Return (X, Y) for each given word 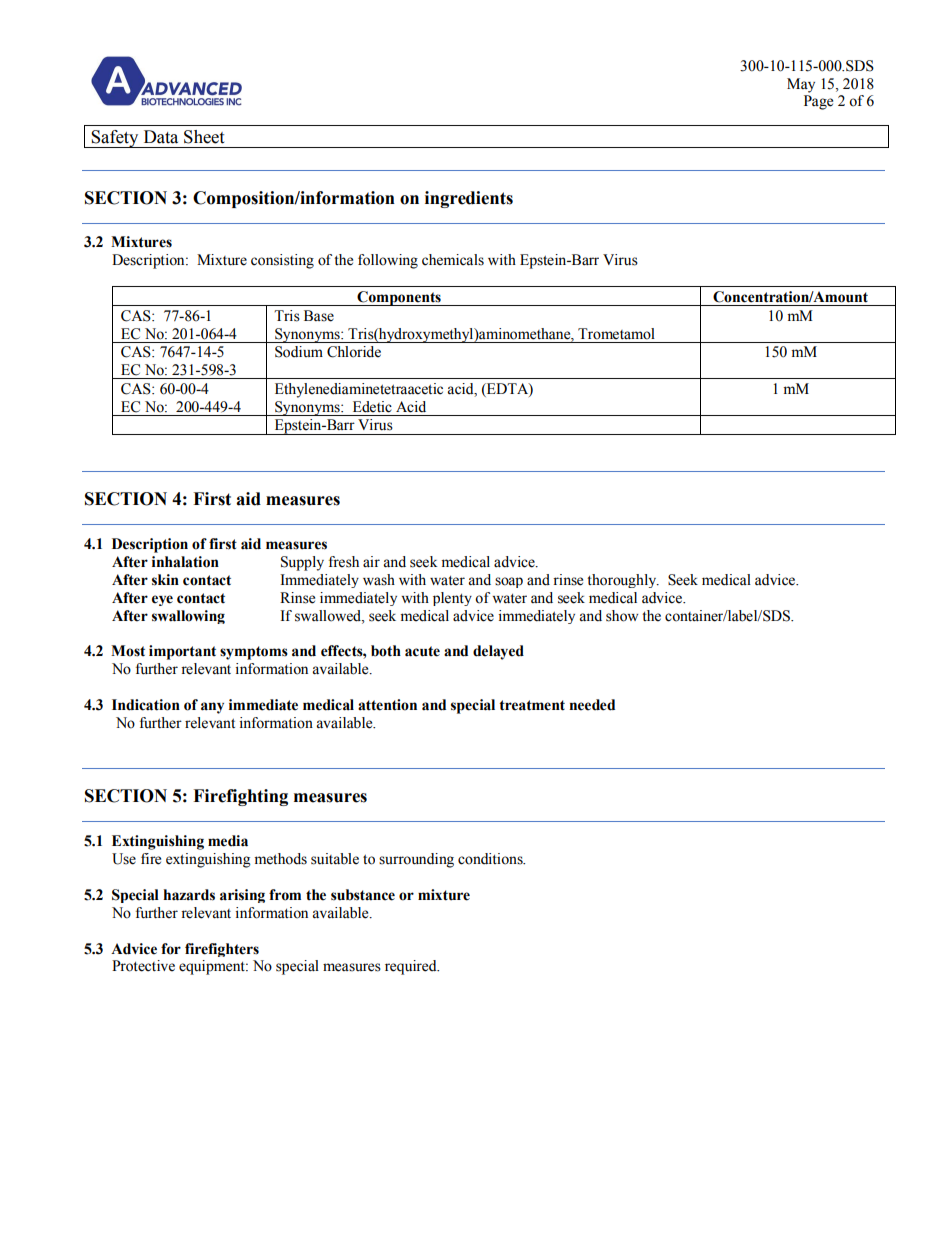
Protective (143, 966)
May (801, 85)
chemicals (453, 260)
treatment (532, 705)
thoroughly (623, 581)
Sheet (204, 137)
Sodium (299, 352)
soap (509, 582)
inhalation (185, 562)
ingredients (469, 199)
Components (399, 298)
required (412, 967)
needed (592, 705)
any (212, 708)
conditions (491, 859)
